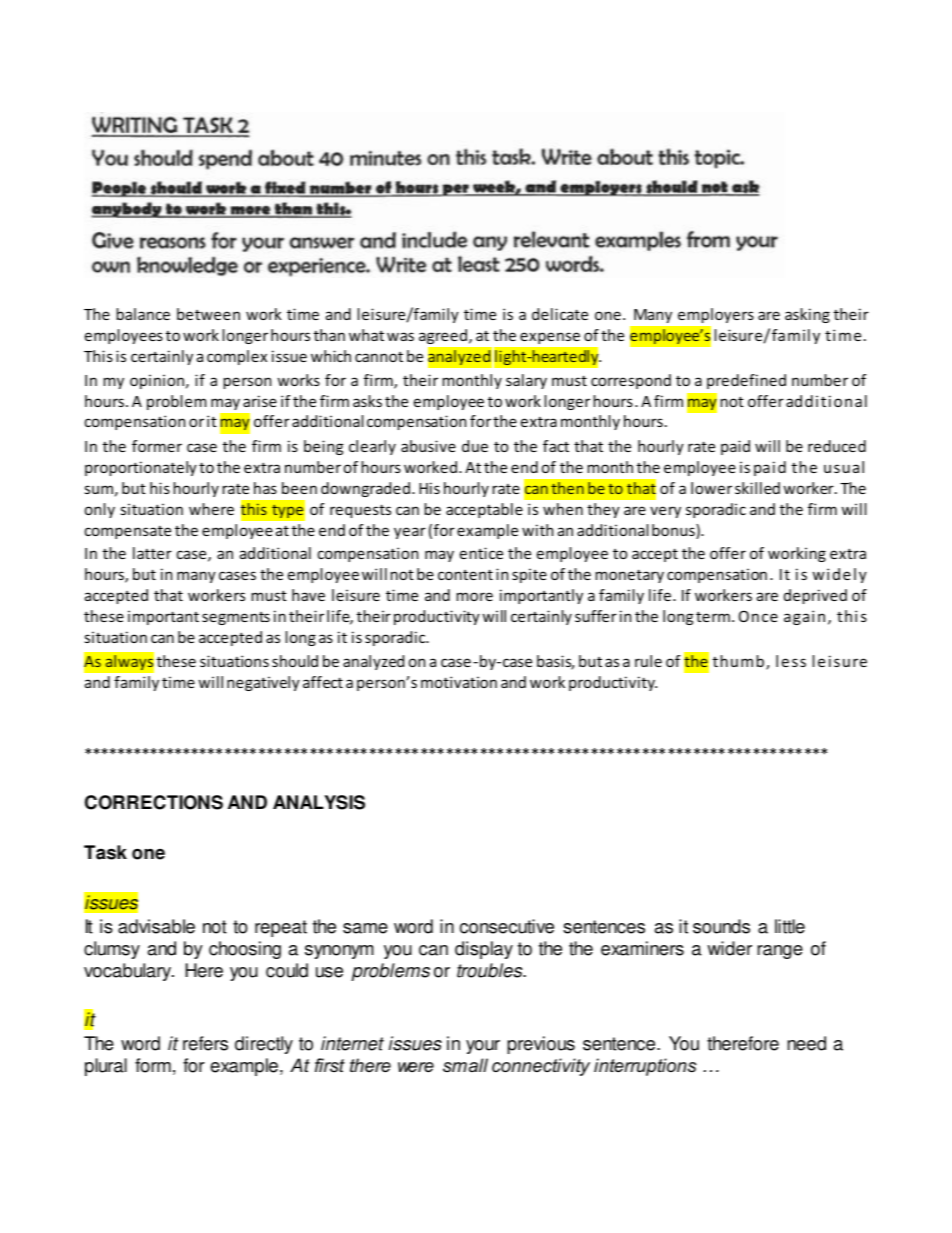  I want to click on employers, so click(716, 315).
